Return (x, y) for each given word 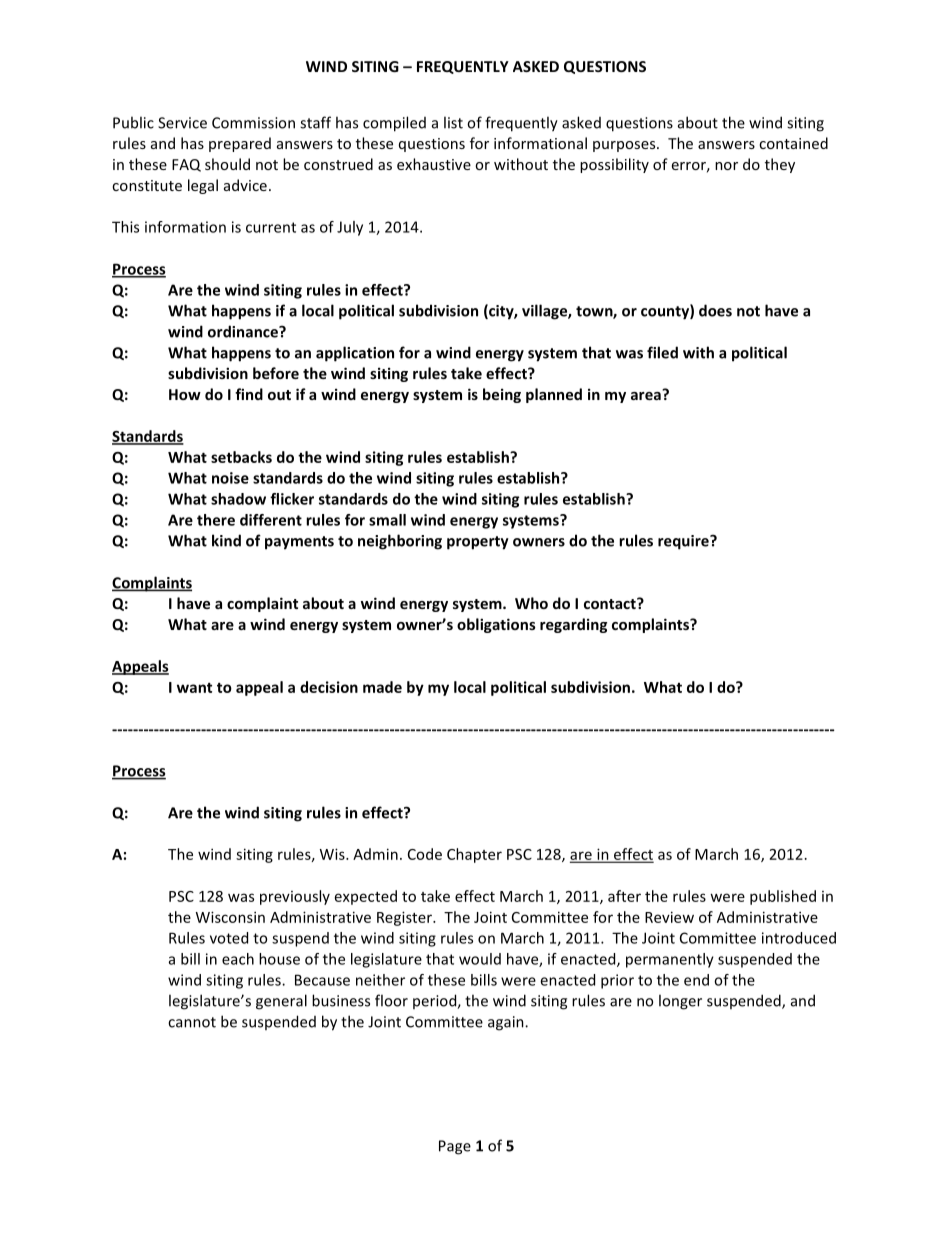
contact (611, 603)
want (194, 688)
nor (726, 166)
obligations (496, 625)
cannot (192, 1022)
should (227, 164)
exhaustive (434, 164)
